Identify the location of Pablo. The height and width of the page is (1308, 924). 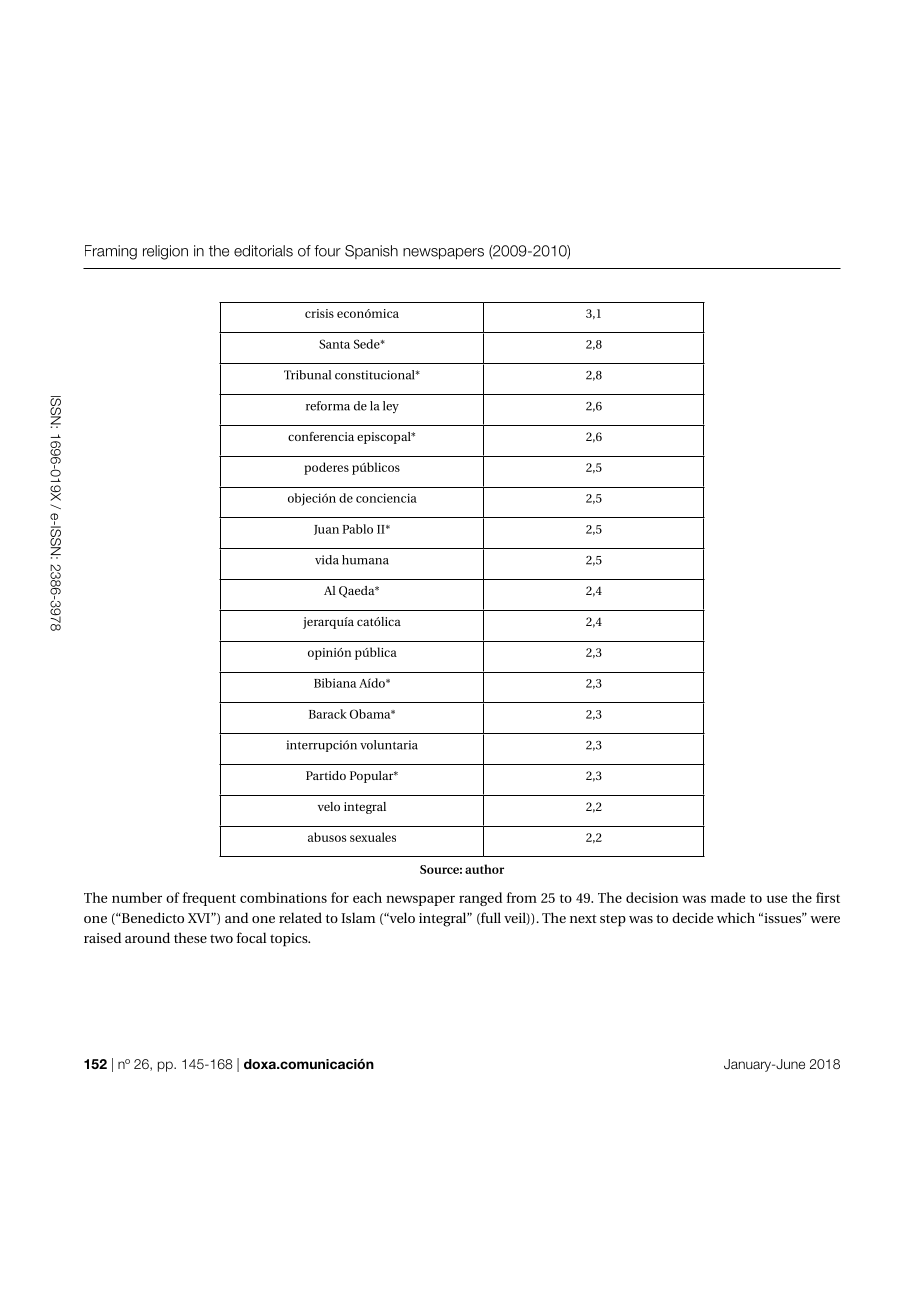
(357, 529).
